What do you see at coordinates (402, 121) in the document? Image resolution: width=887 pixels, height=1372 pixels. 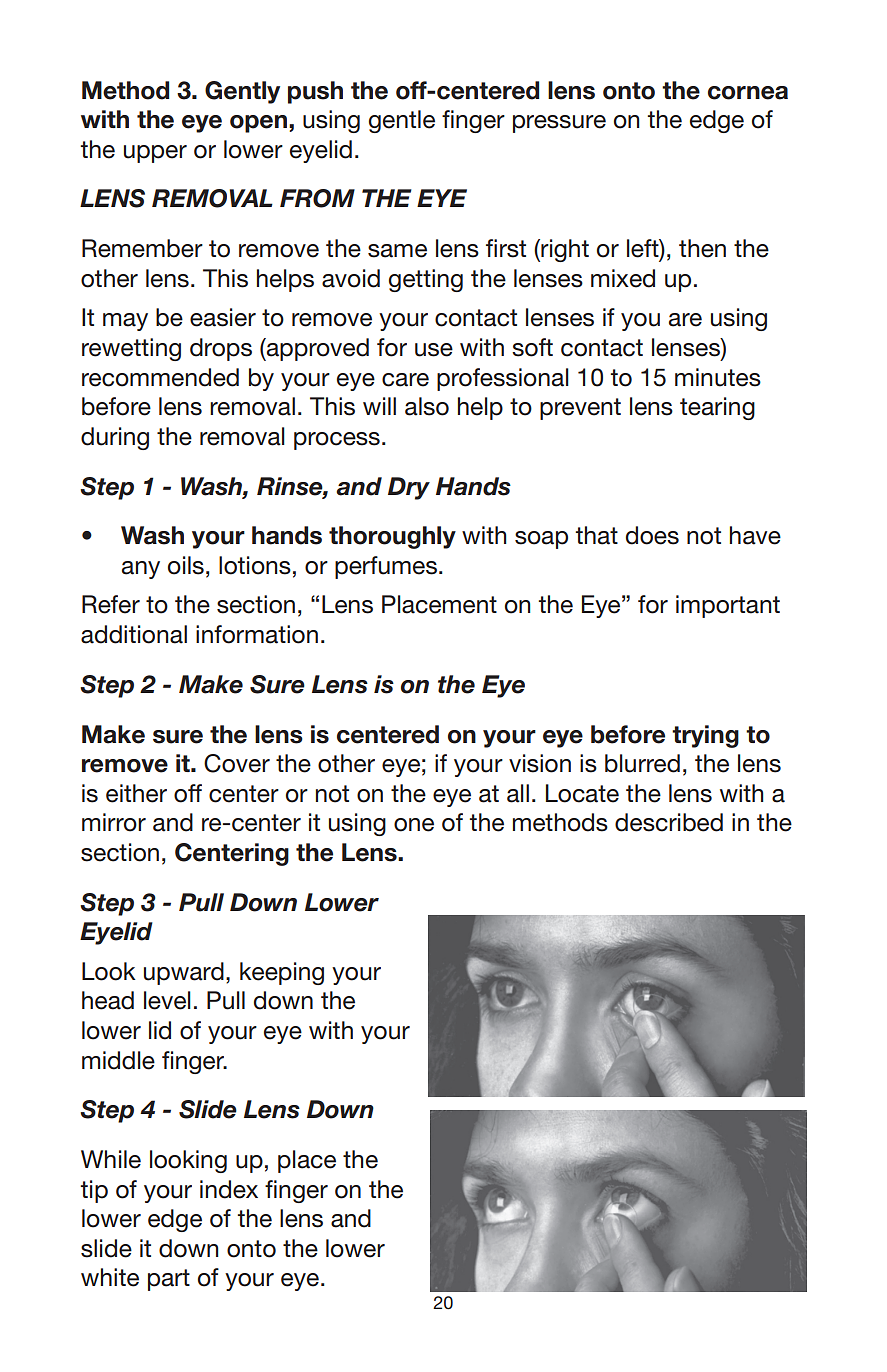 I see `gentle` at bounding box center [402, 121].
